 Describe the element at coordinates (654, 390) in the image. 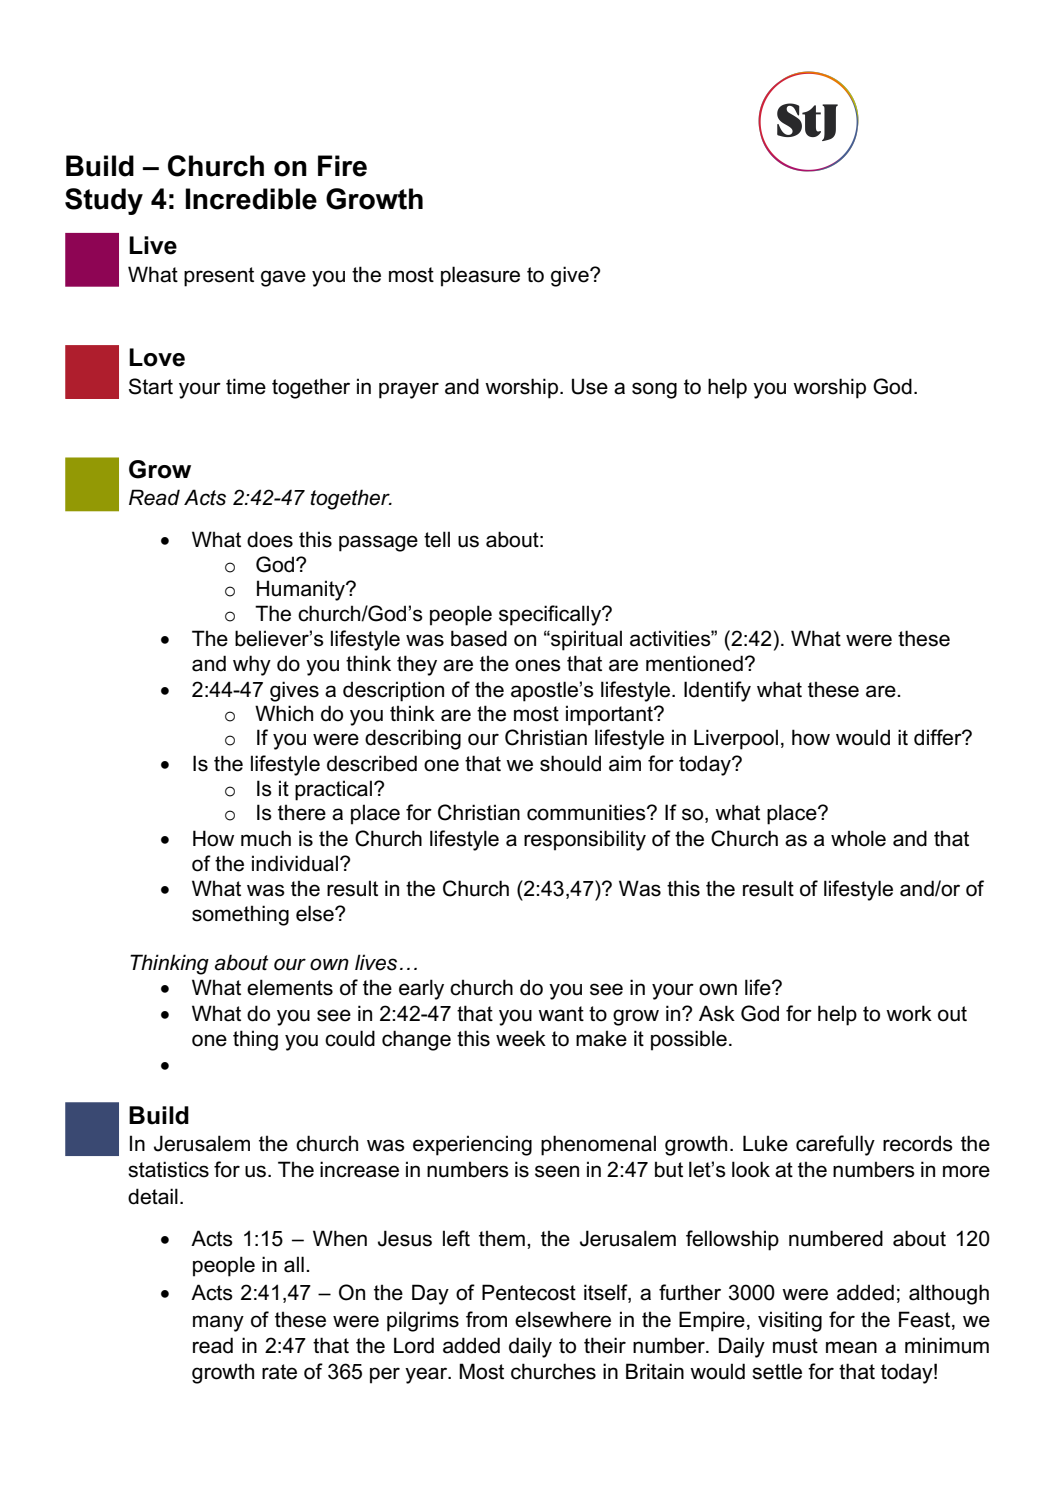

I see `song` at that location.
